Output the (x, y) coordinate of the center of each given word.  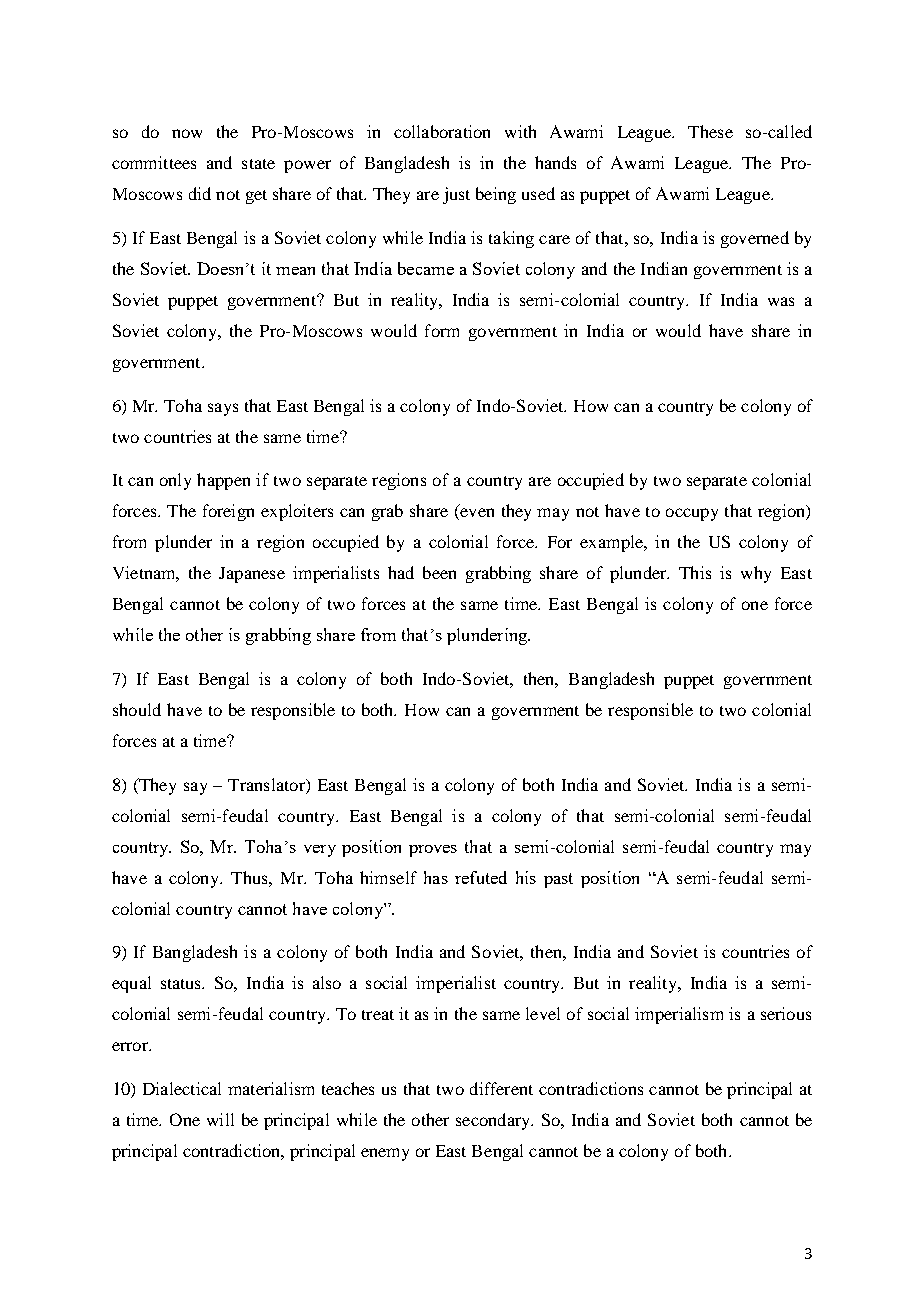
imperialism (679, 1015)
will (220, 1119)
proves (433, 851)
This (695, 572)
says (223, 409)
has (436, 877)
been (439, 572)
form (442, 330)
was (781, 301)
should (137, 709)
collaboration (442, 131)
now (187, 133)
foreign (228, 512)
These (710, 131)
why (756, 574)
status (182, 984)
